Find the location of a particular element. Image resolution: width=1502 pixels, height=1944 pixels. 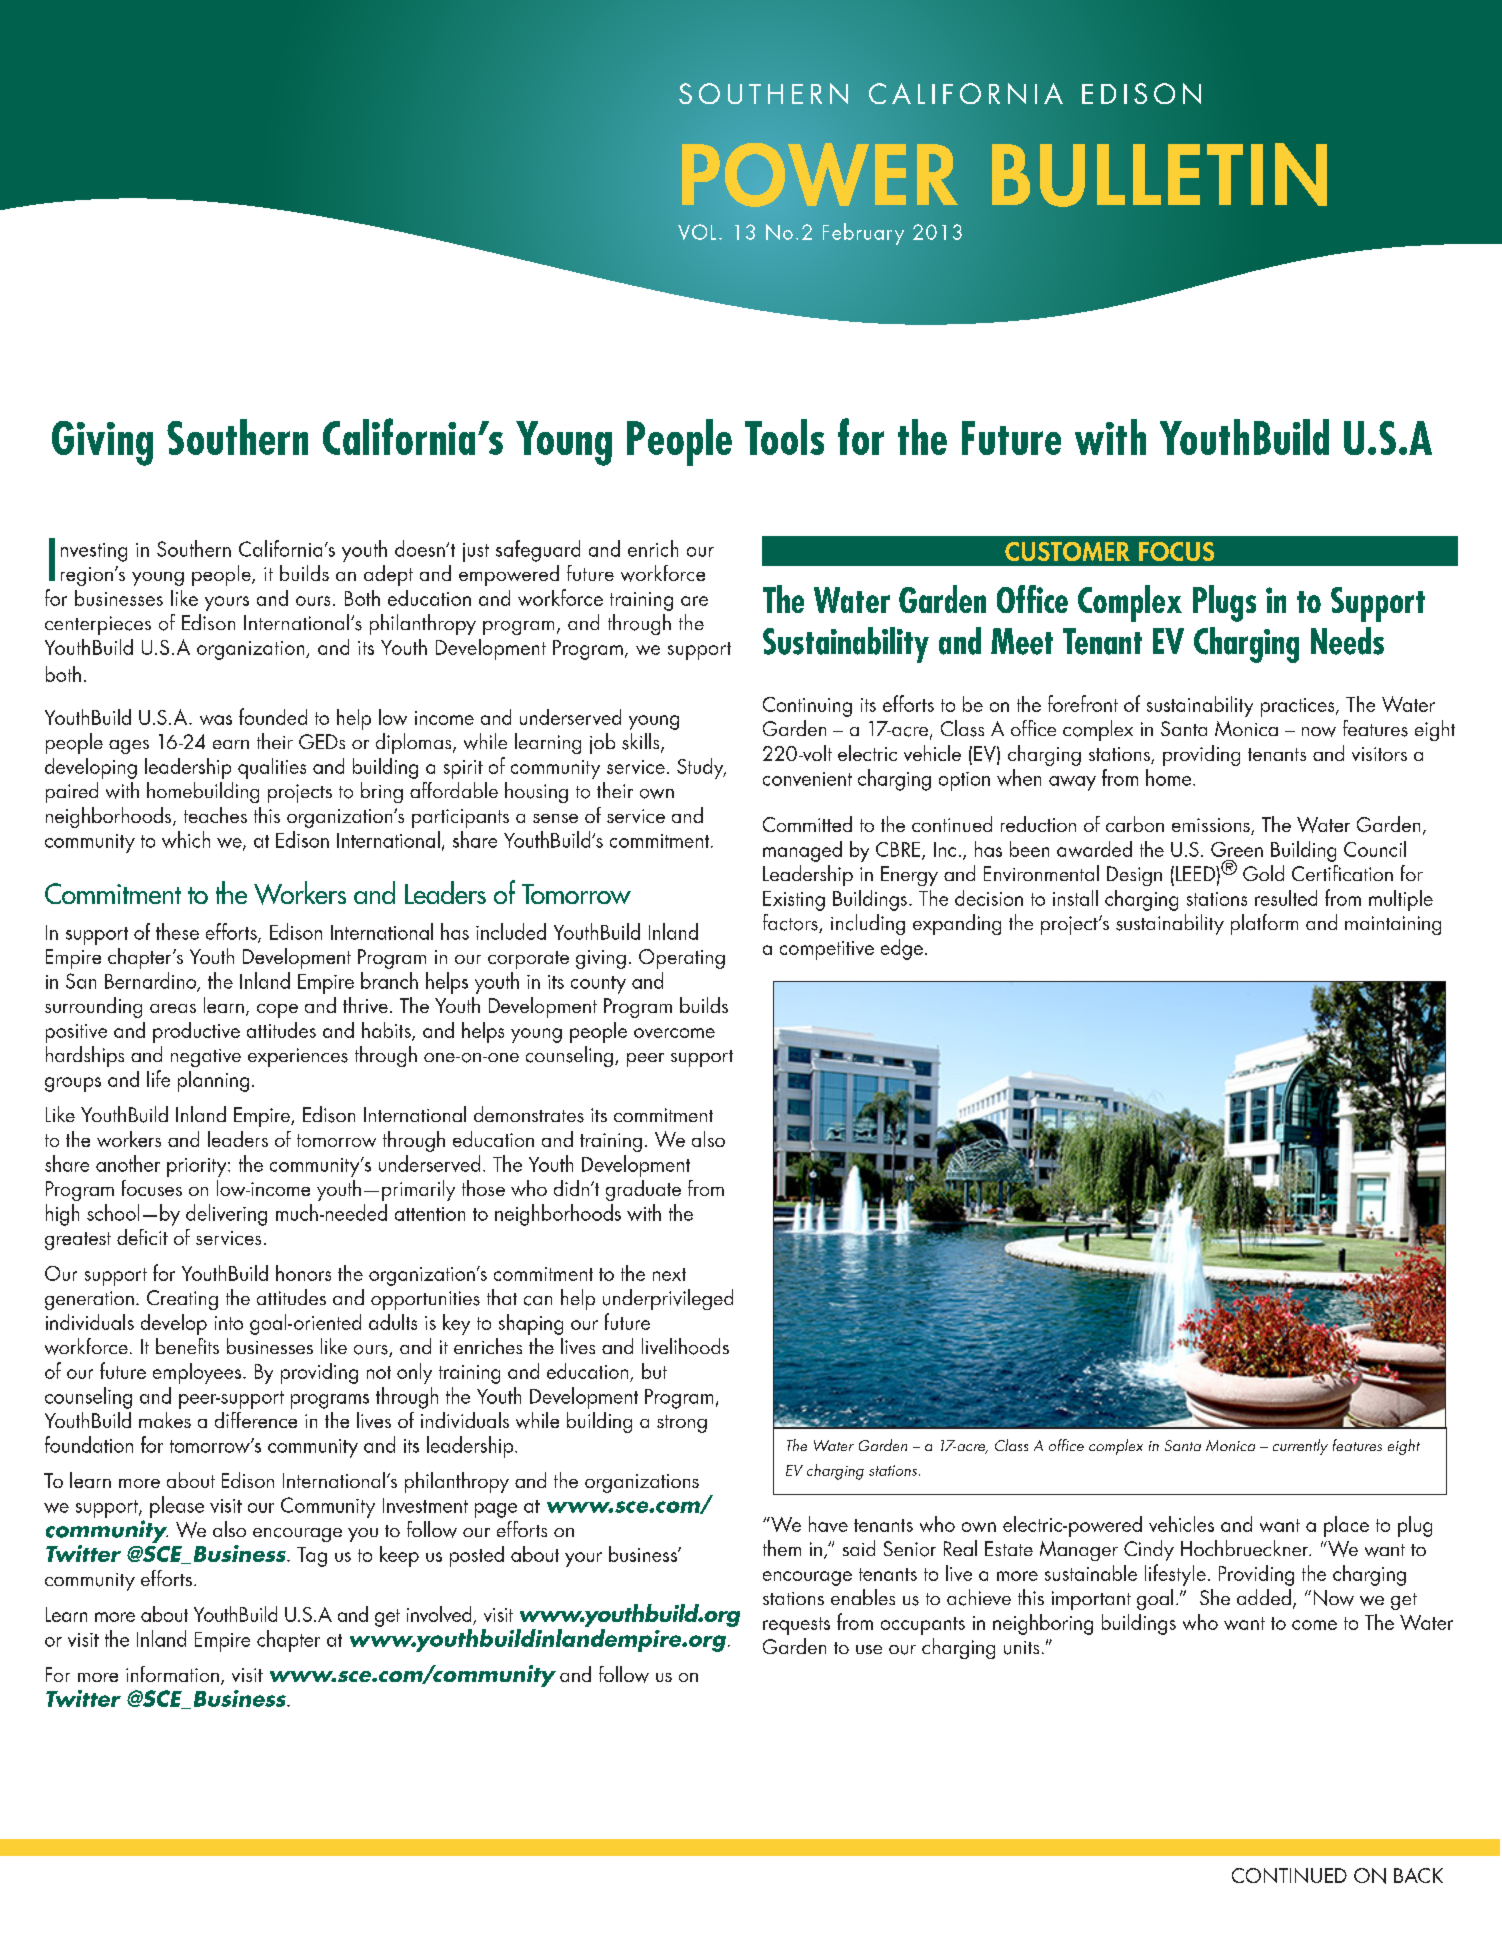

Operating is located at coordinates (682, 959).
